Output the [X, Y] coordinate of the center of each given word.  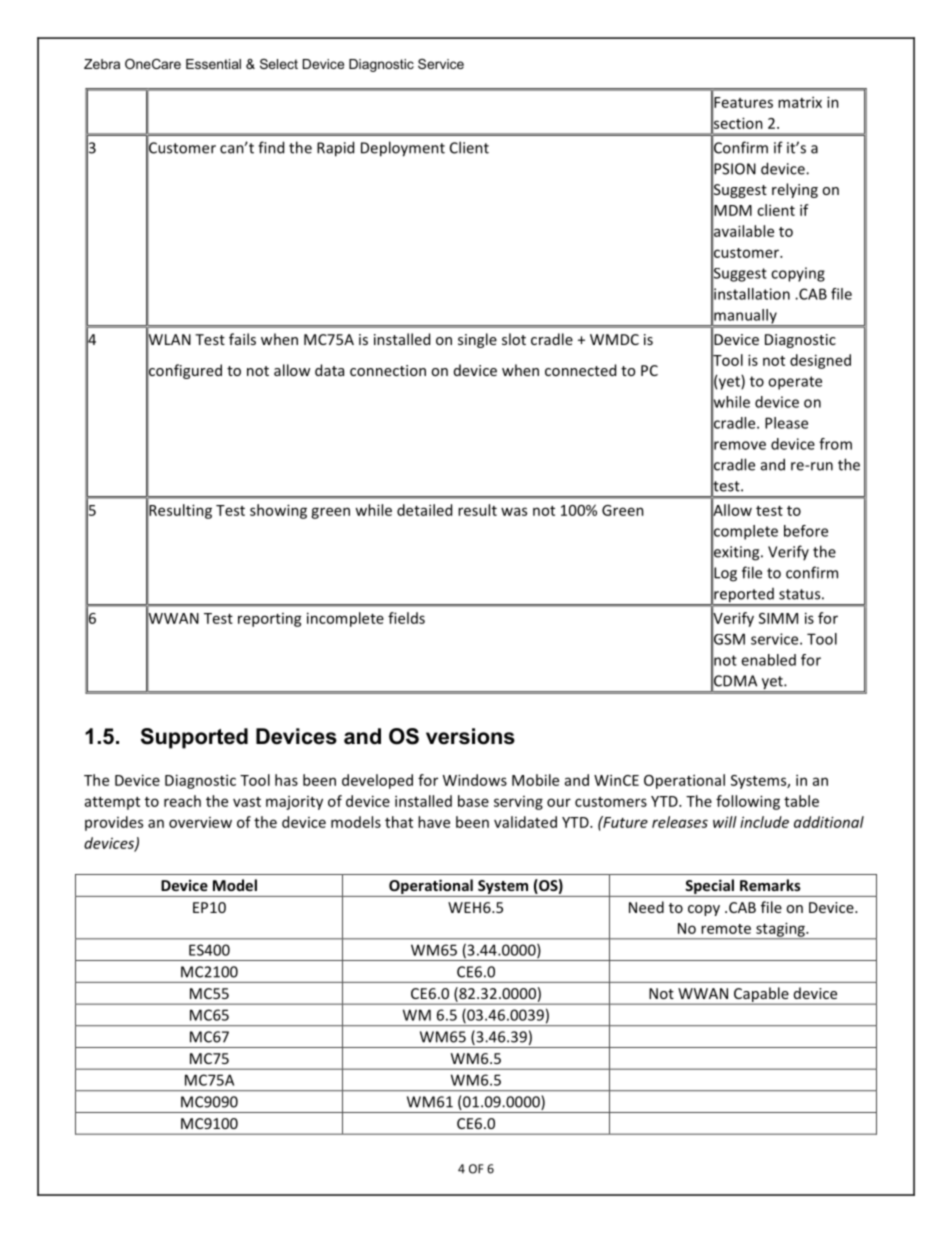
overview [200, 822]
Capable [761, 995]
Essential [213, 64]
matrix [800, 102]
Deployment [403, 149]
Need [646, 907]
